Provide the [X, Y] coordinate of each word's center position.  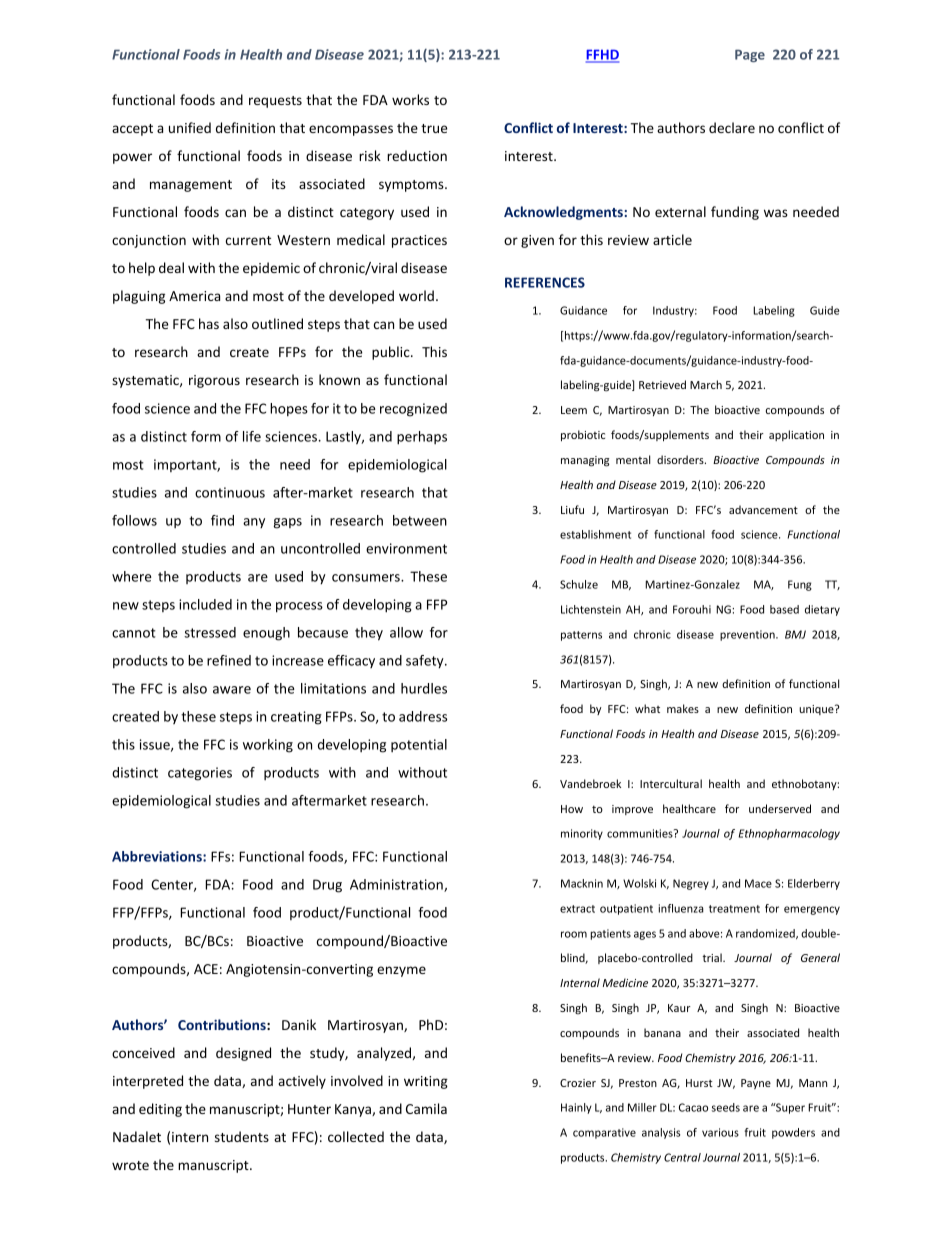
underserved [780, 808]
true [434, 128]
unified [190, 127]
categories [200, 774]
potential [419, 745]
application [796, 435]
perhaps [422, 438]
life [252, 436]
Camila [426, 1108]
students [242, 1136]
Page [750, 55]
